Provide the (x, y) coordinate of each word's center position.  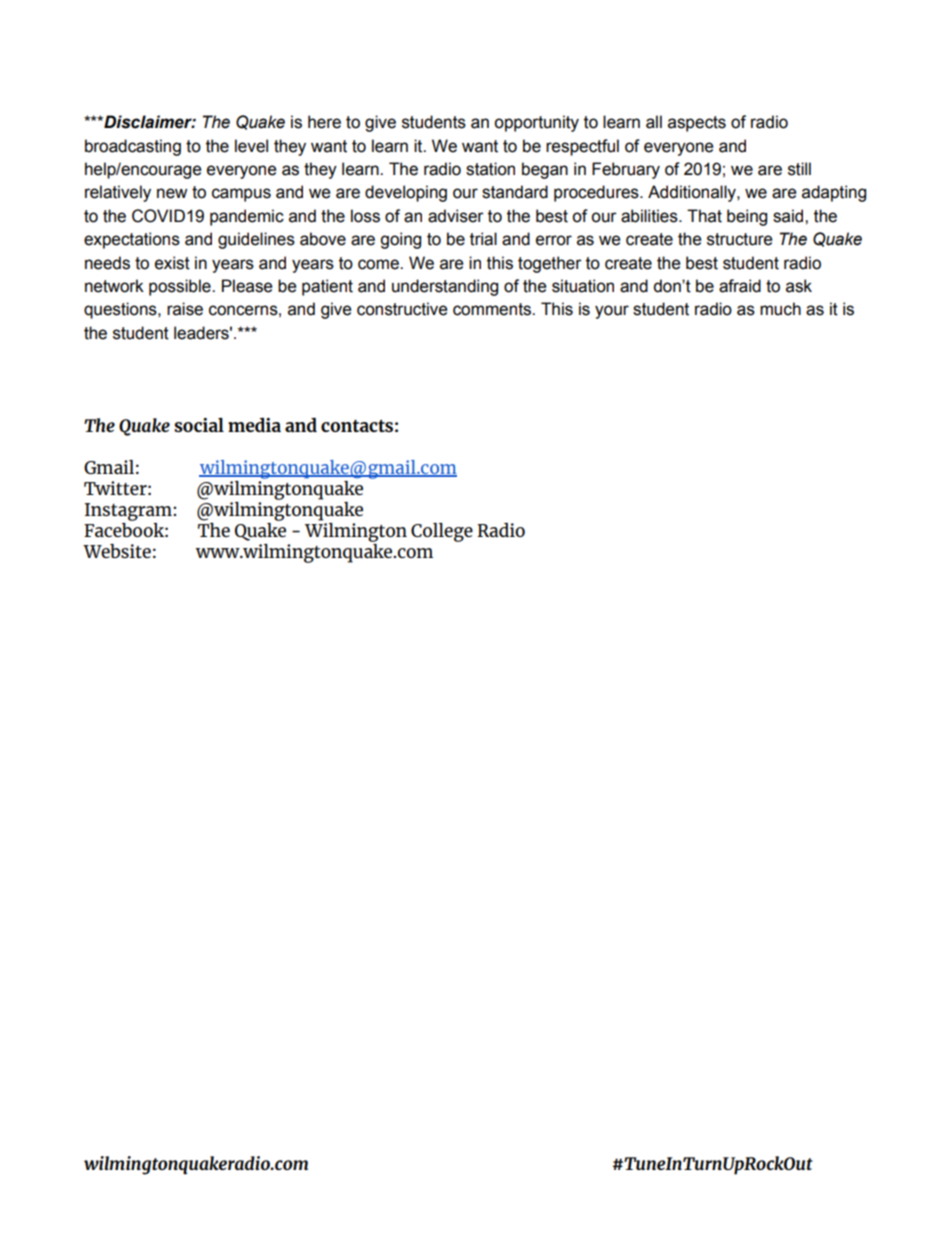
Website (117, 551)
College (442, 532)
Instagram (129, 512)
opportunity (536, 123)
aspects (697, 124)
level (251, 146)
